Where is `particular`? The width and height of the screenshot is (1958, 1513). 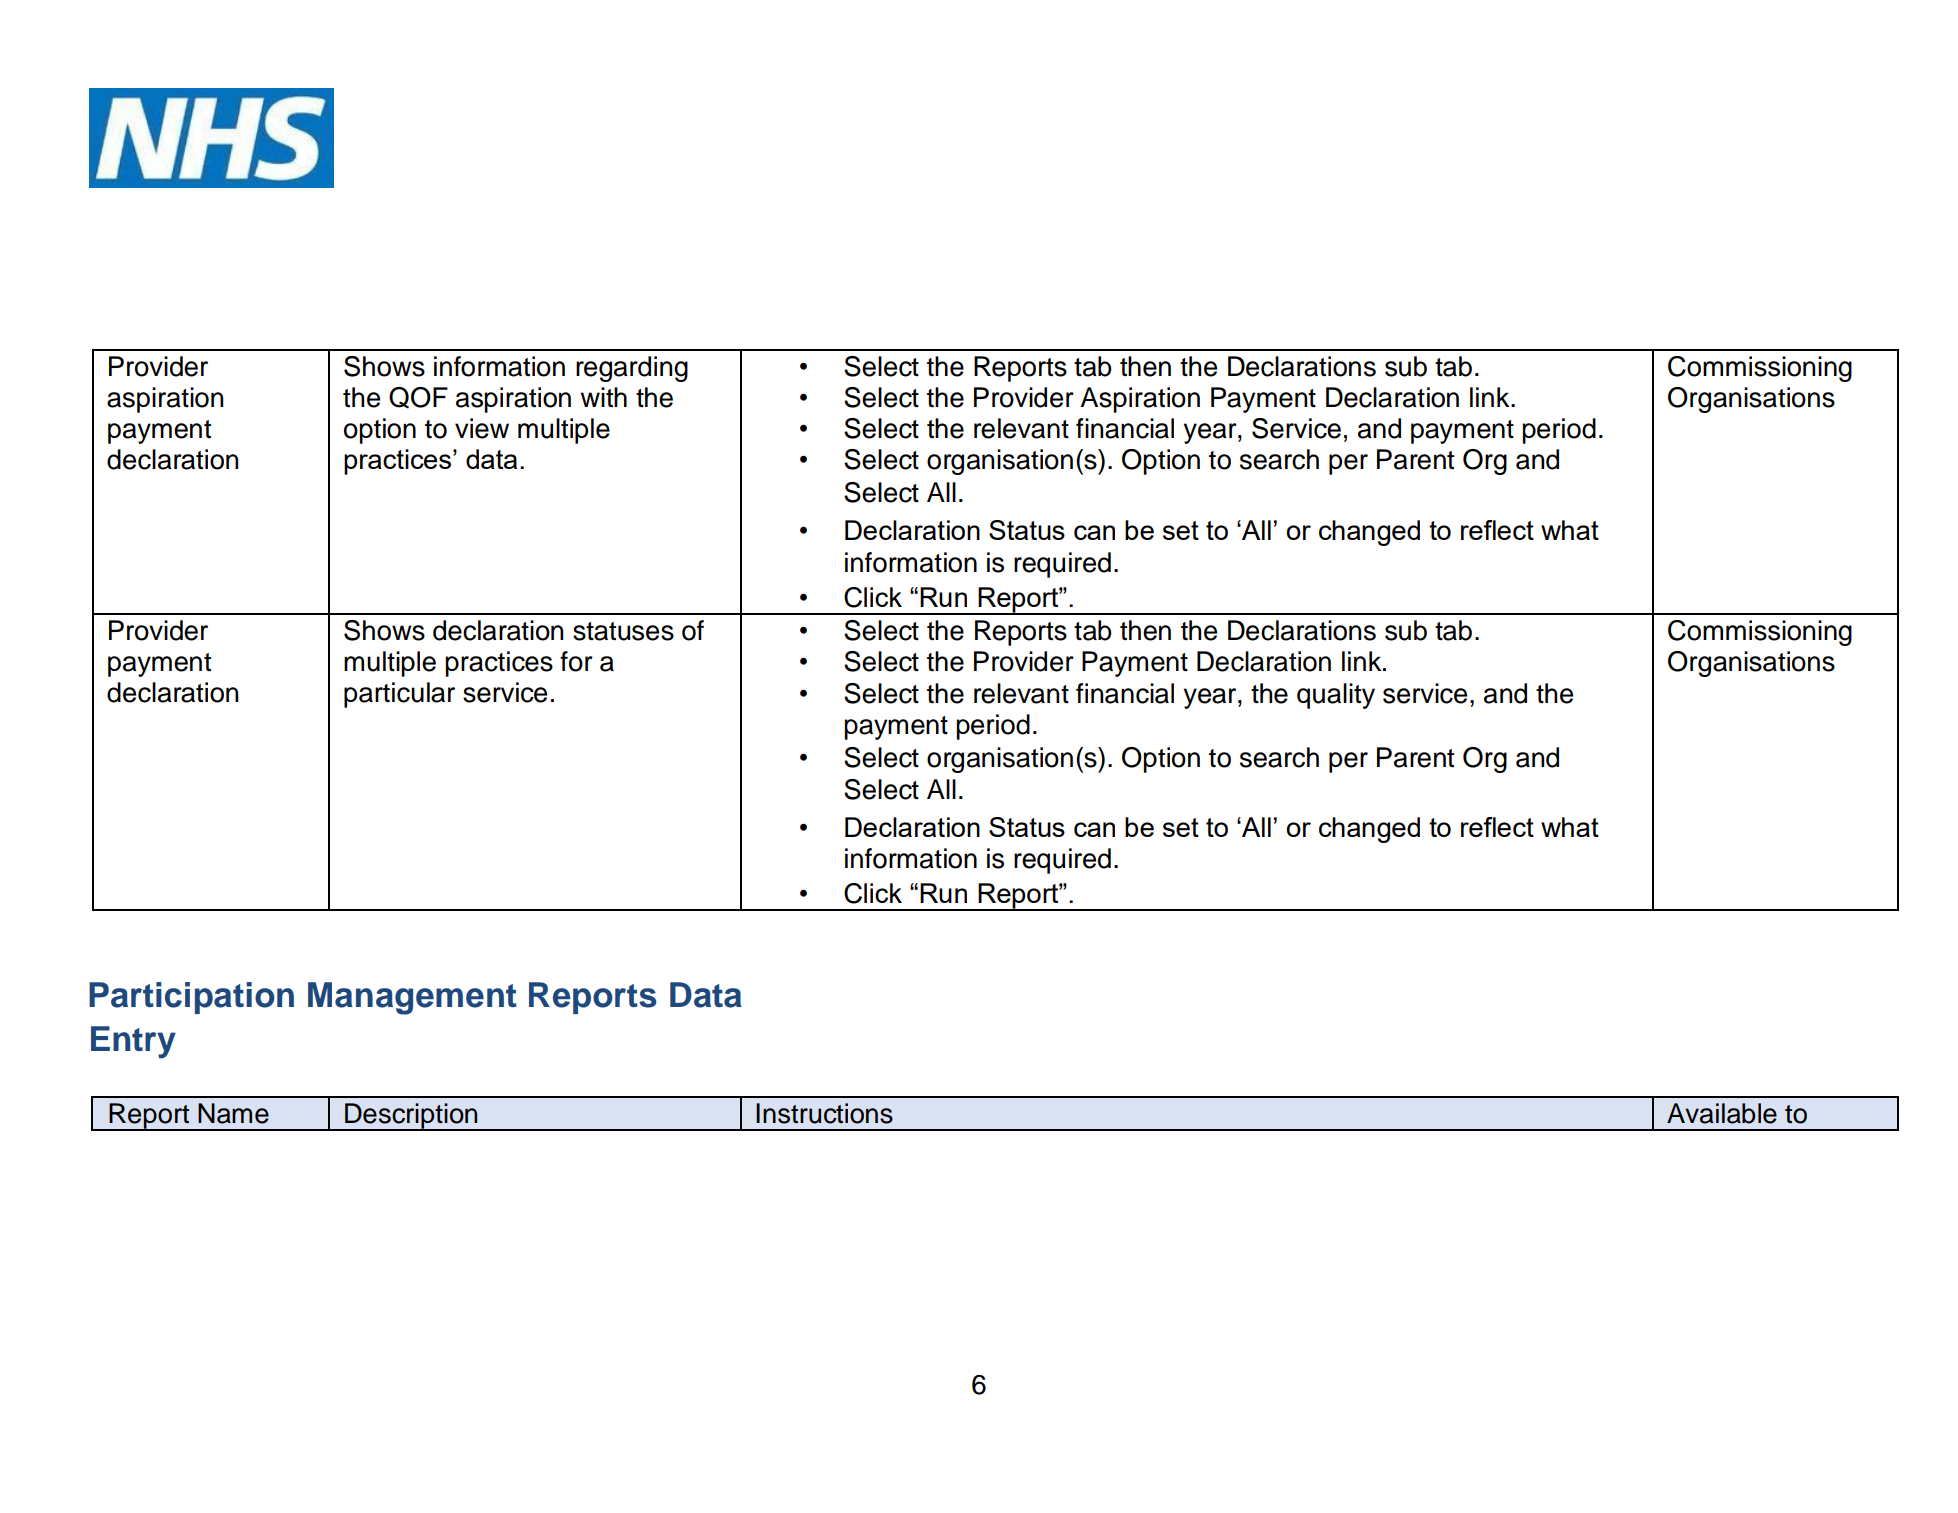 particular is located at coordinates (399, 695).
